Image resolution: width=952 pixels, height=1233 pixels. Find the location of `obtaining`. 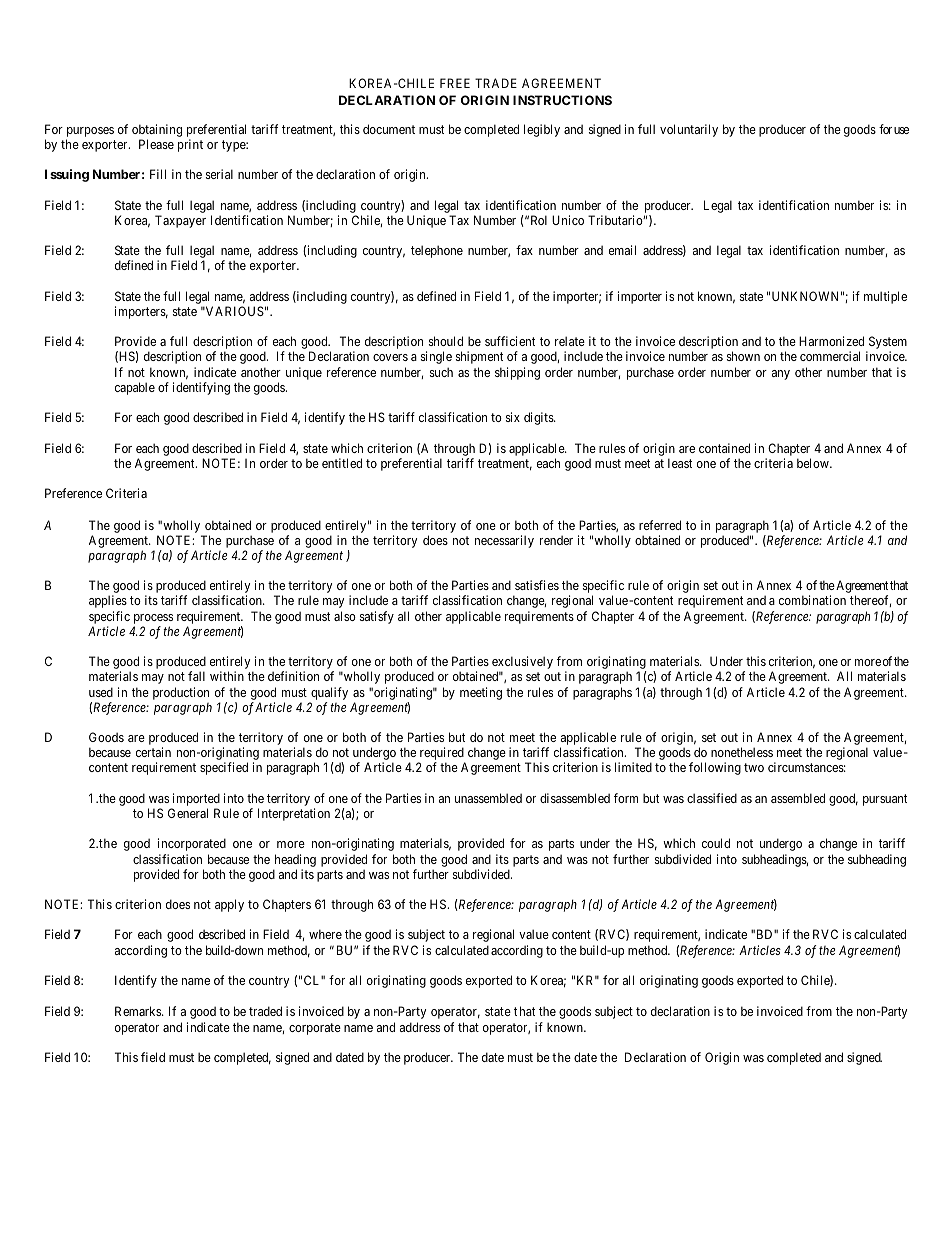

obtaining is located at coordinates (157, 132).
